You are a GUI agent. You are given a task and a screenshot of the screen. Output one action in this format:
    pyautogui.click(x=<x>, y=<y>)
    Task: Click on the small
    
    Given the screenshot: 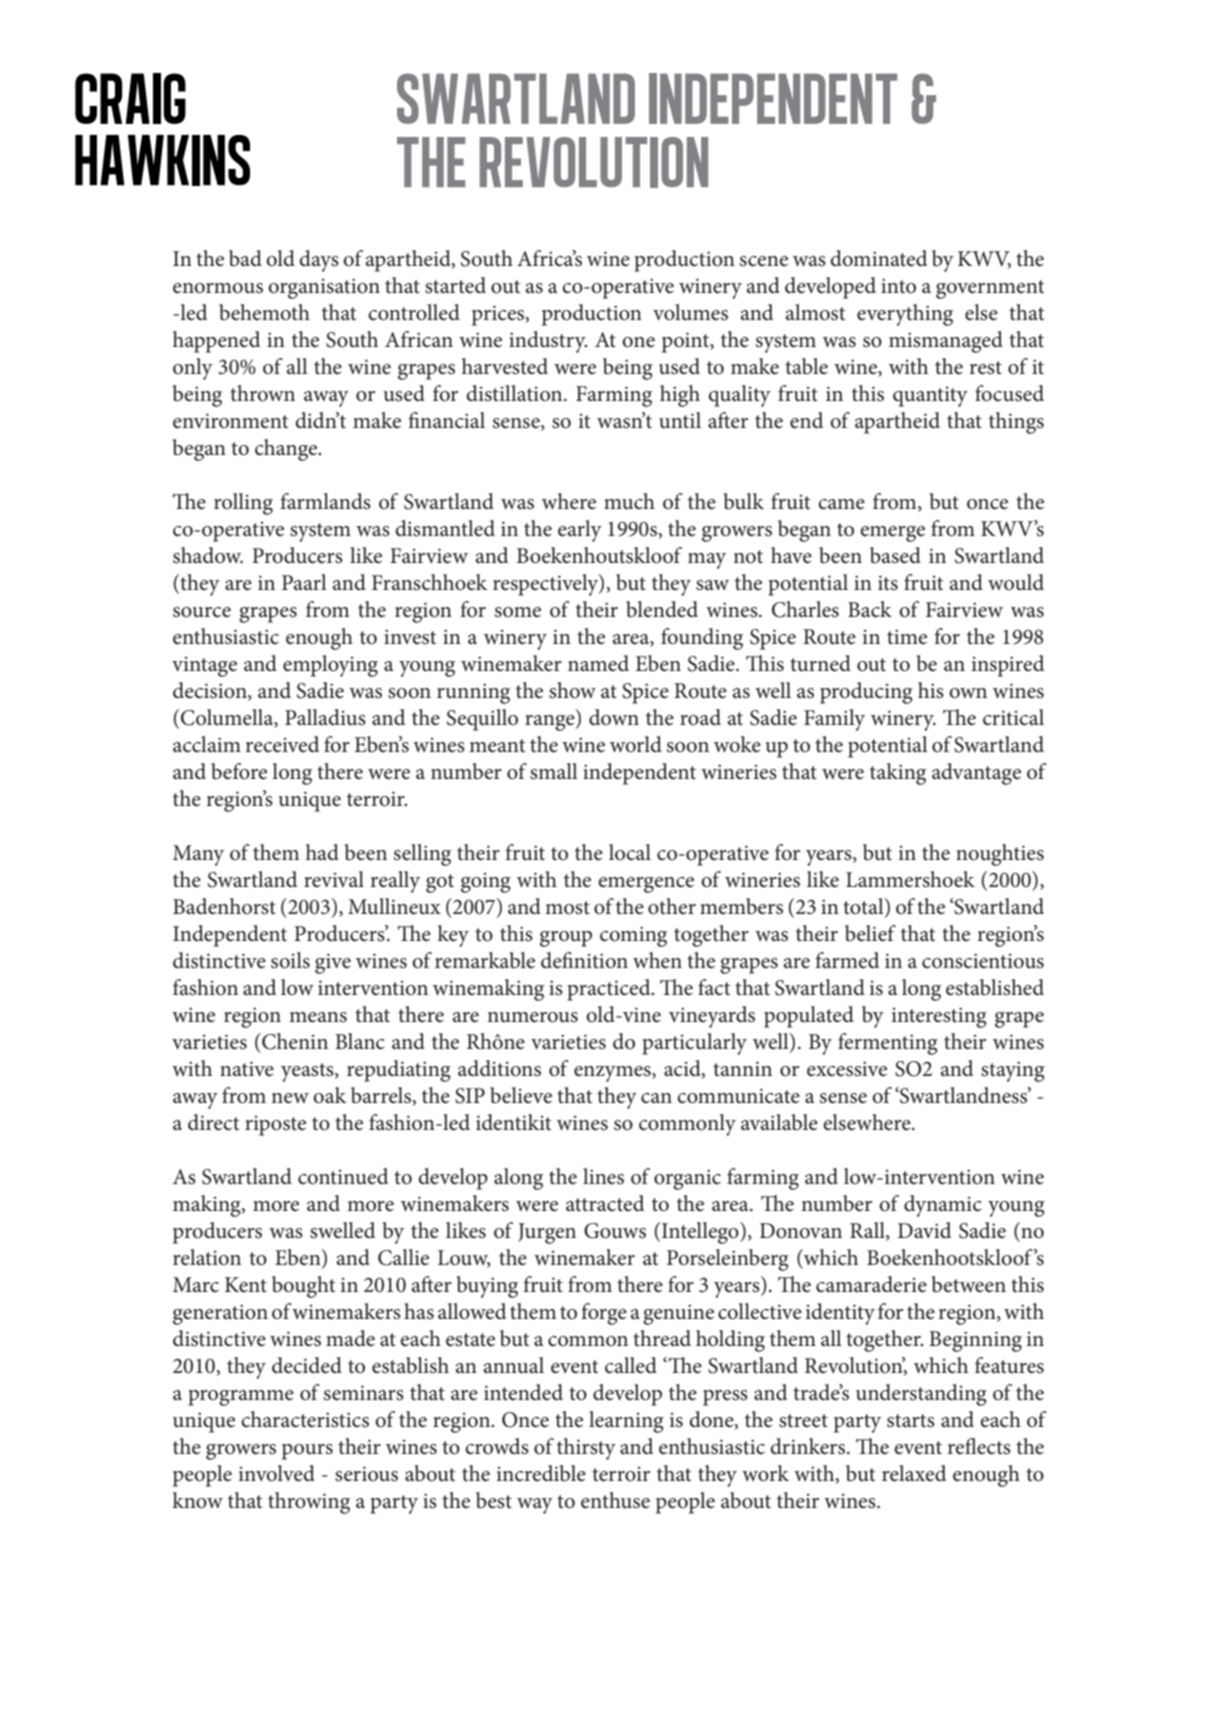 What is the action you would take?
    pyautogui.click(x=554, y=771)
